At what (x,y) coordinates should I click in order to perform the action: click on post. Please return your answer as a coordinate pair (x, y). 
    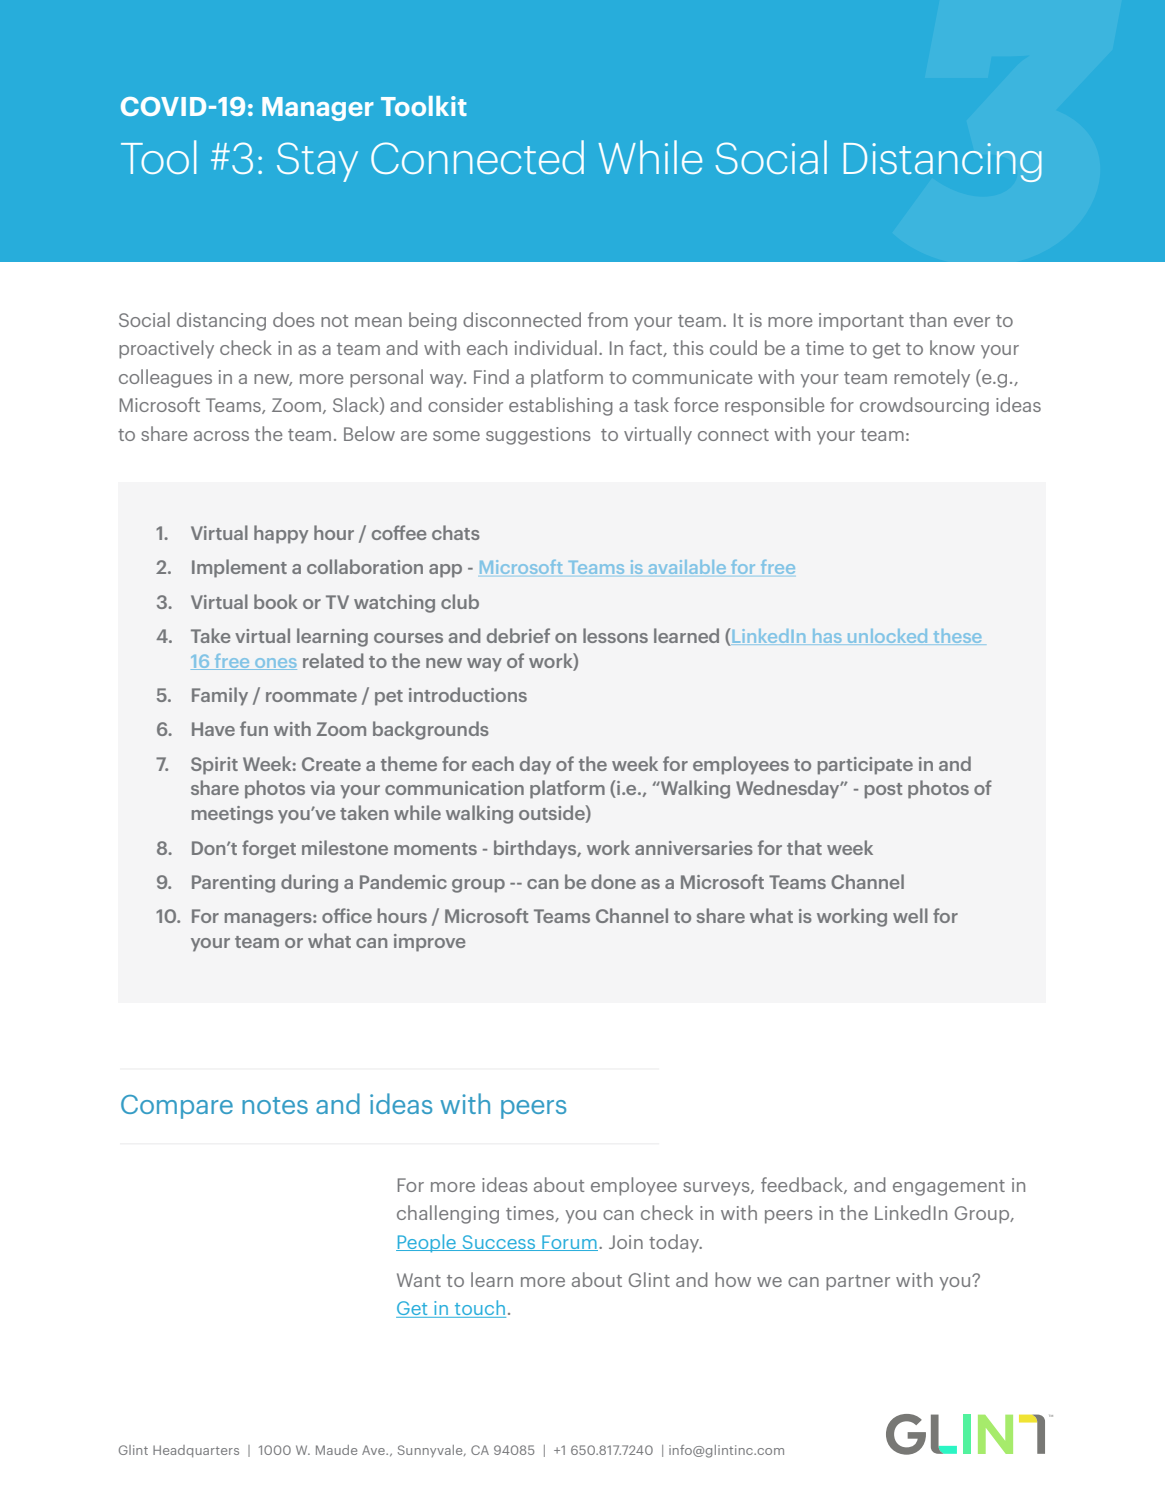
    Looking at the image, I should click on (883, 791).
